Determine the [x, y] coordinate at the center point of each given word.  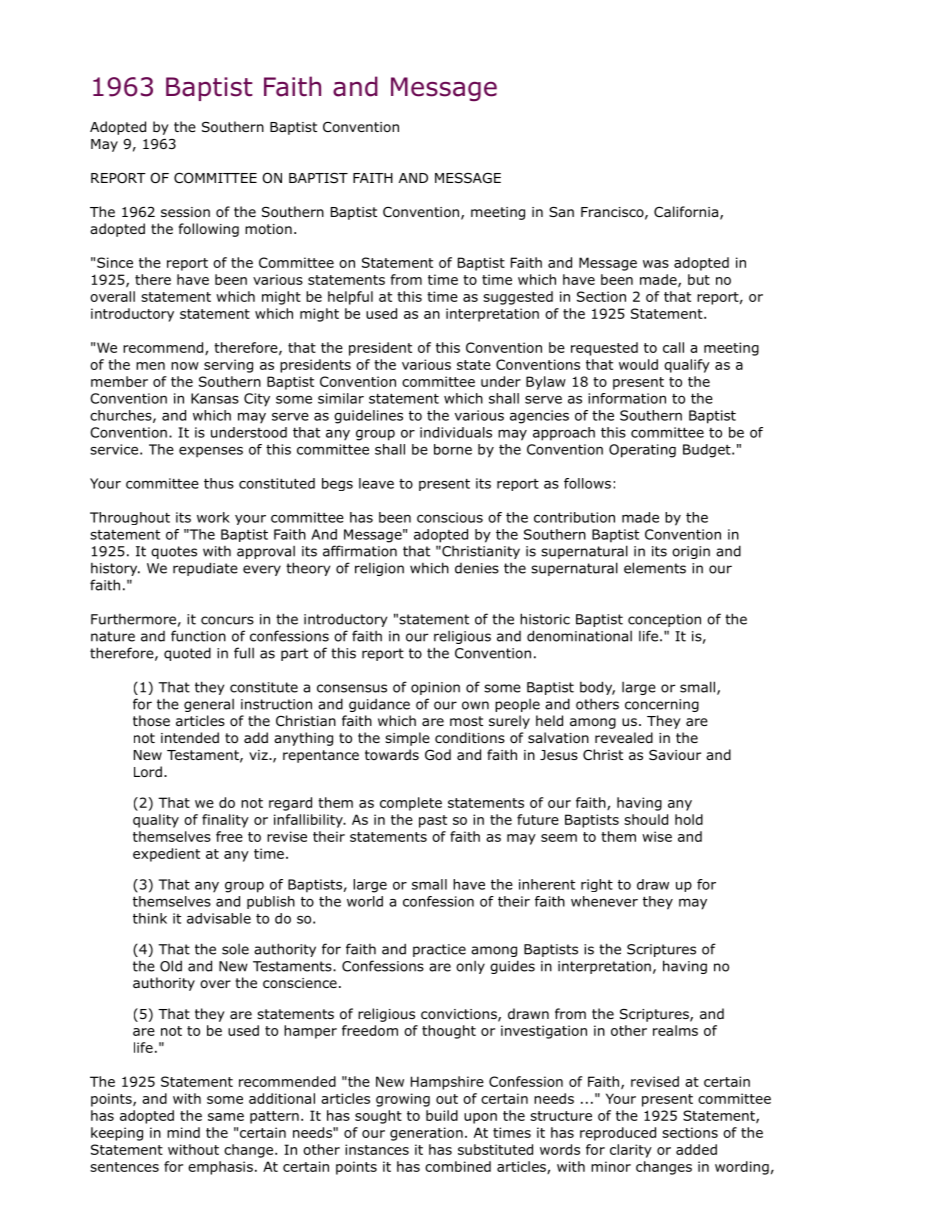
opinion [435, 688]
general [209, 705]
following [209, 230]
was [656, 264]
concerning [662, 705]
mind [183, 1132]
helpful [350, 298]
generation [426, 1134]
